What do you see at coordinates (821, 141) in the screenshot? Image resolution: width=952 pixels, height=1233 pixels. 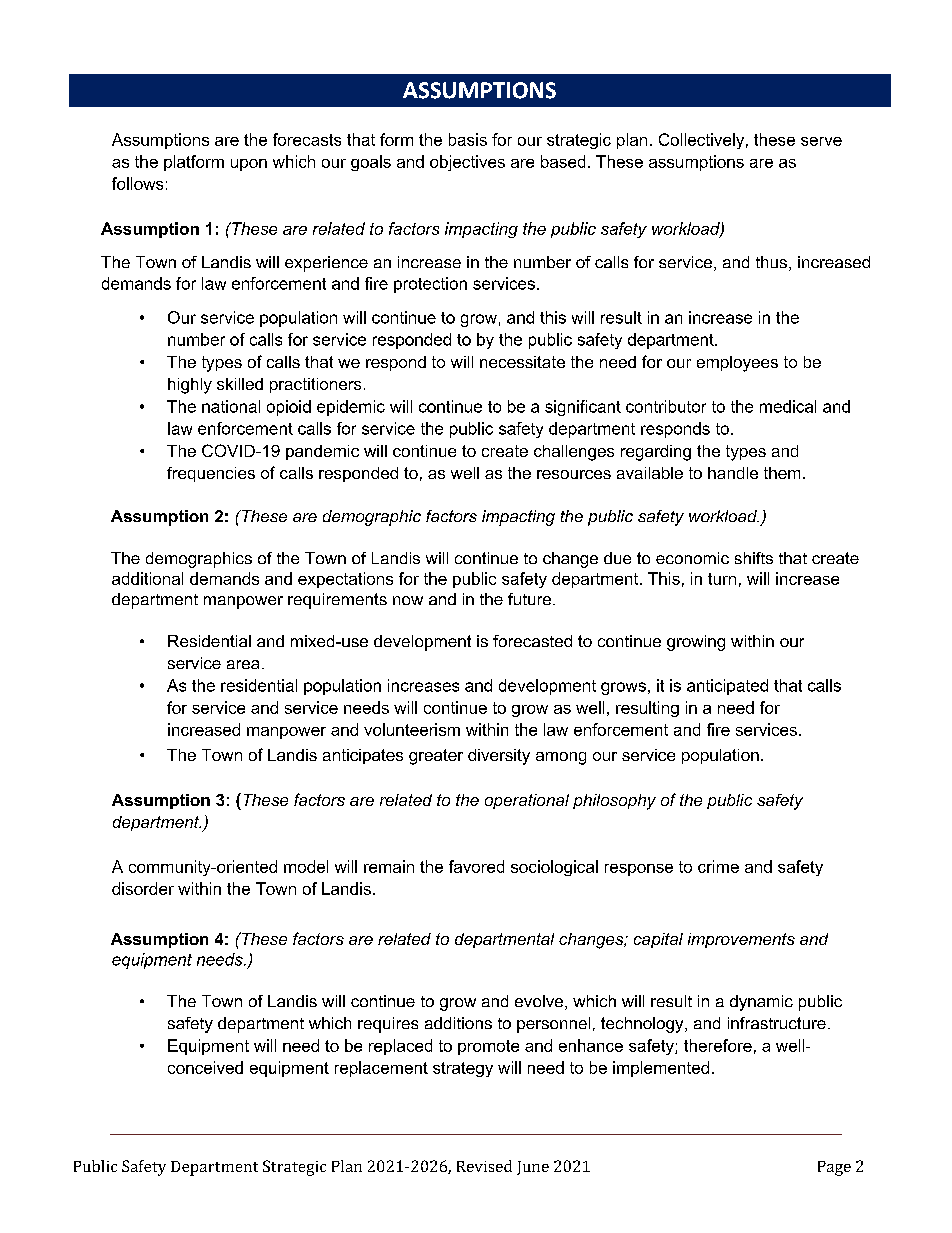 I see `serve` at bounding box center [821, 141].
